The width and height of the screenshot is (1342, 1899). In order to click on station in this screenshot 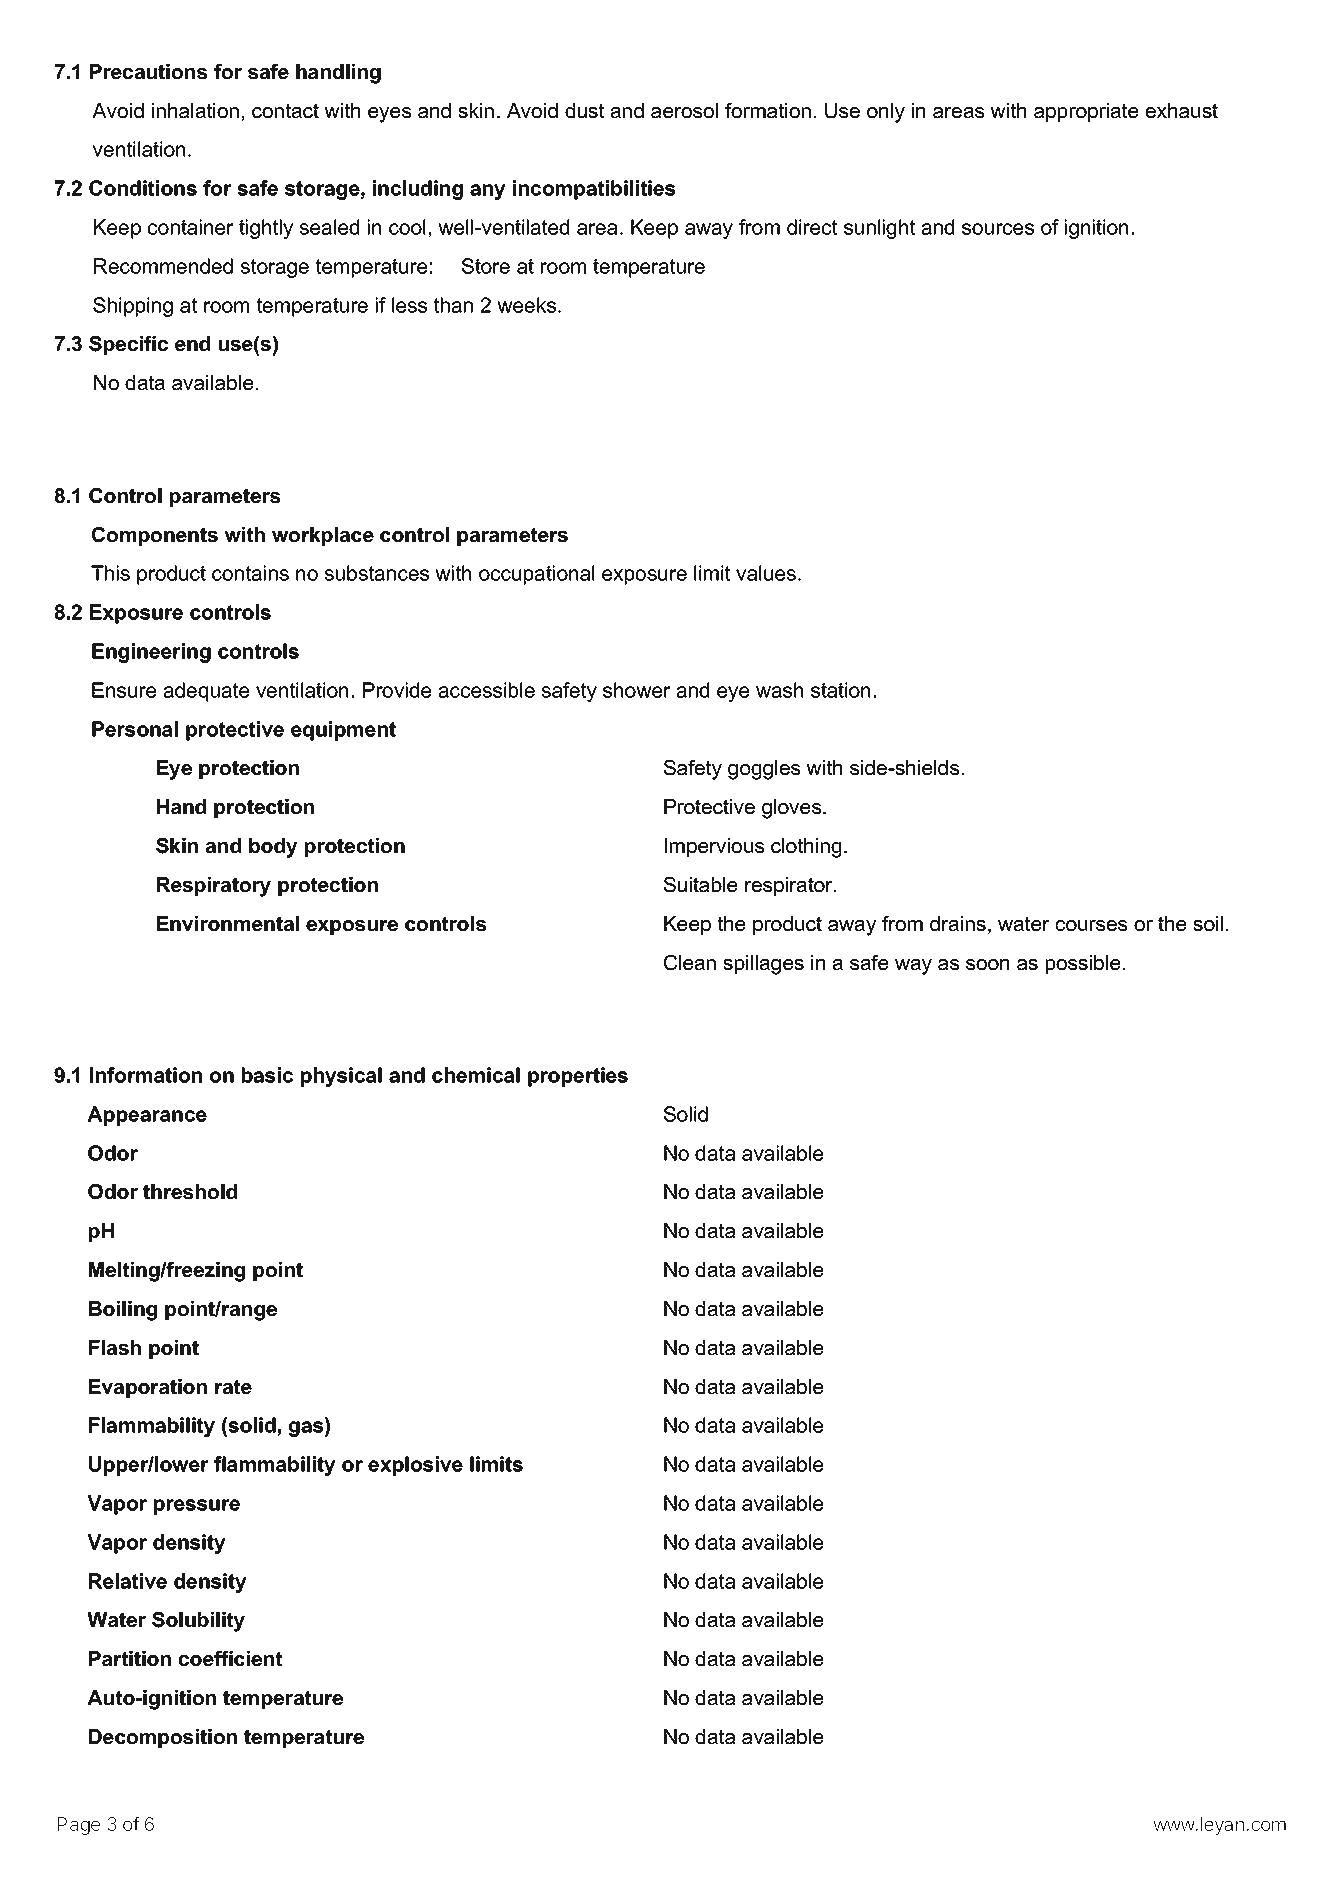, I will do `click(840, 690)`.
